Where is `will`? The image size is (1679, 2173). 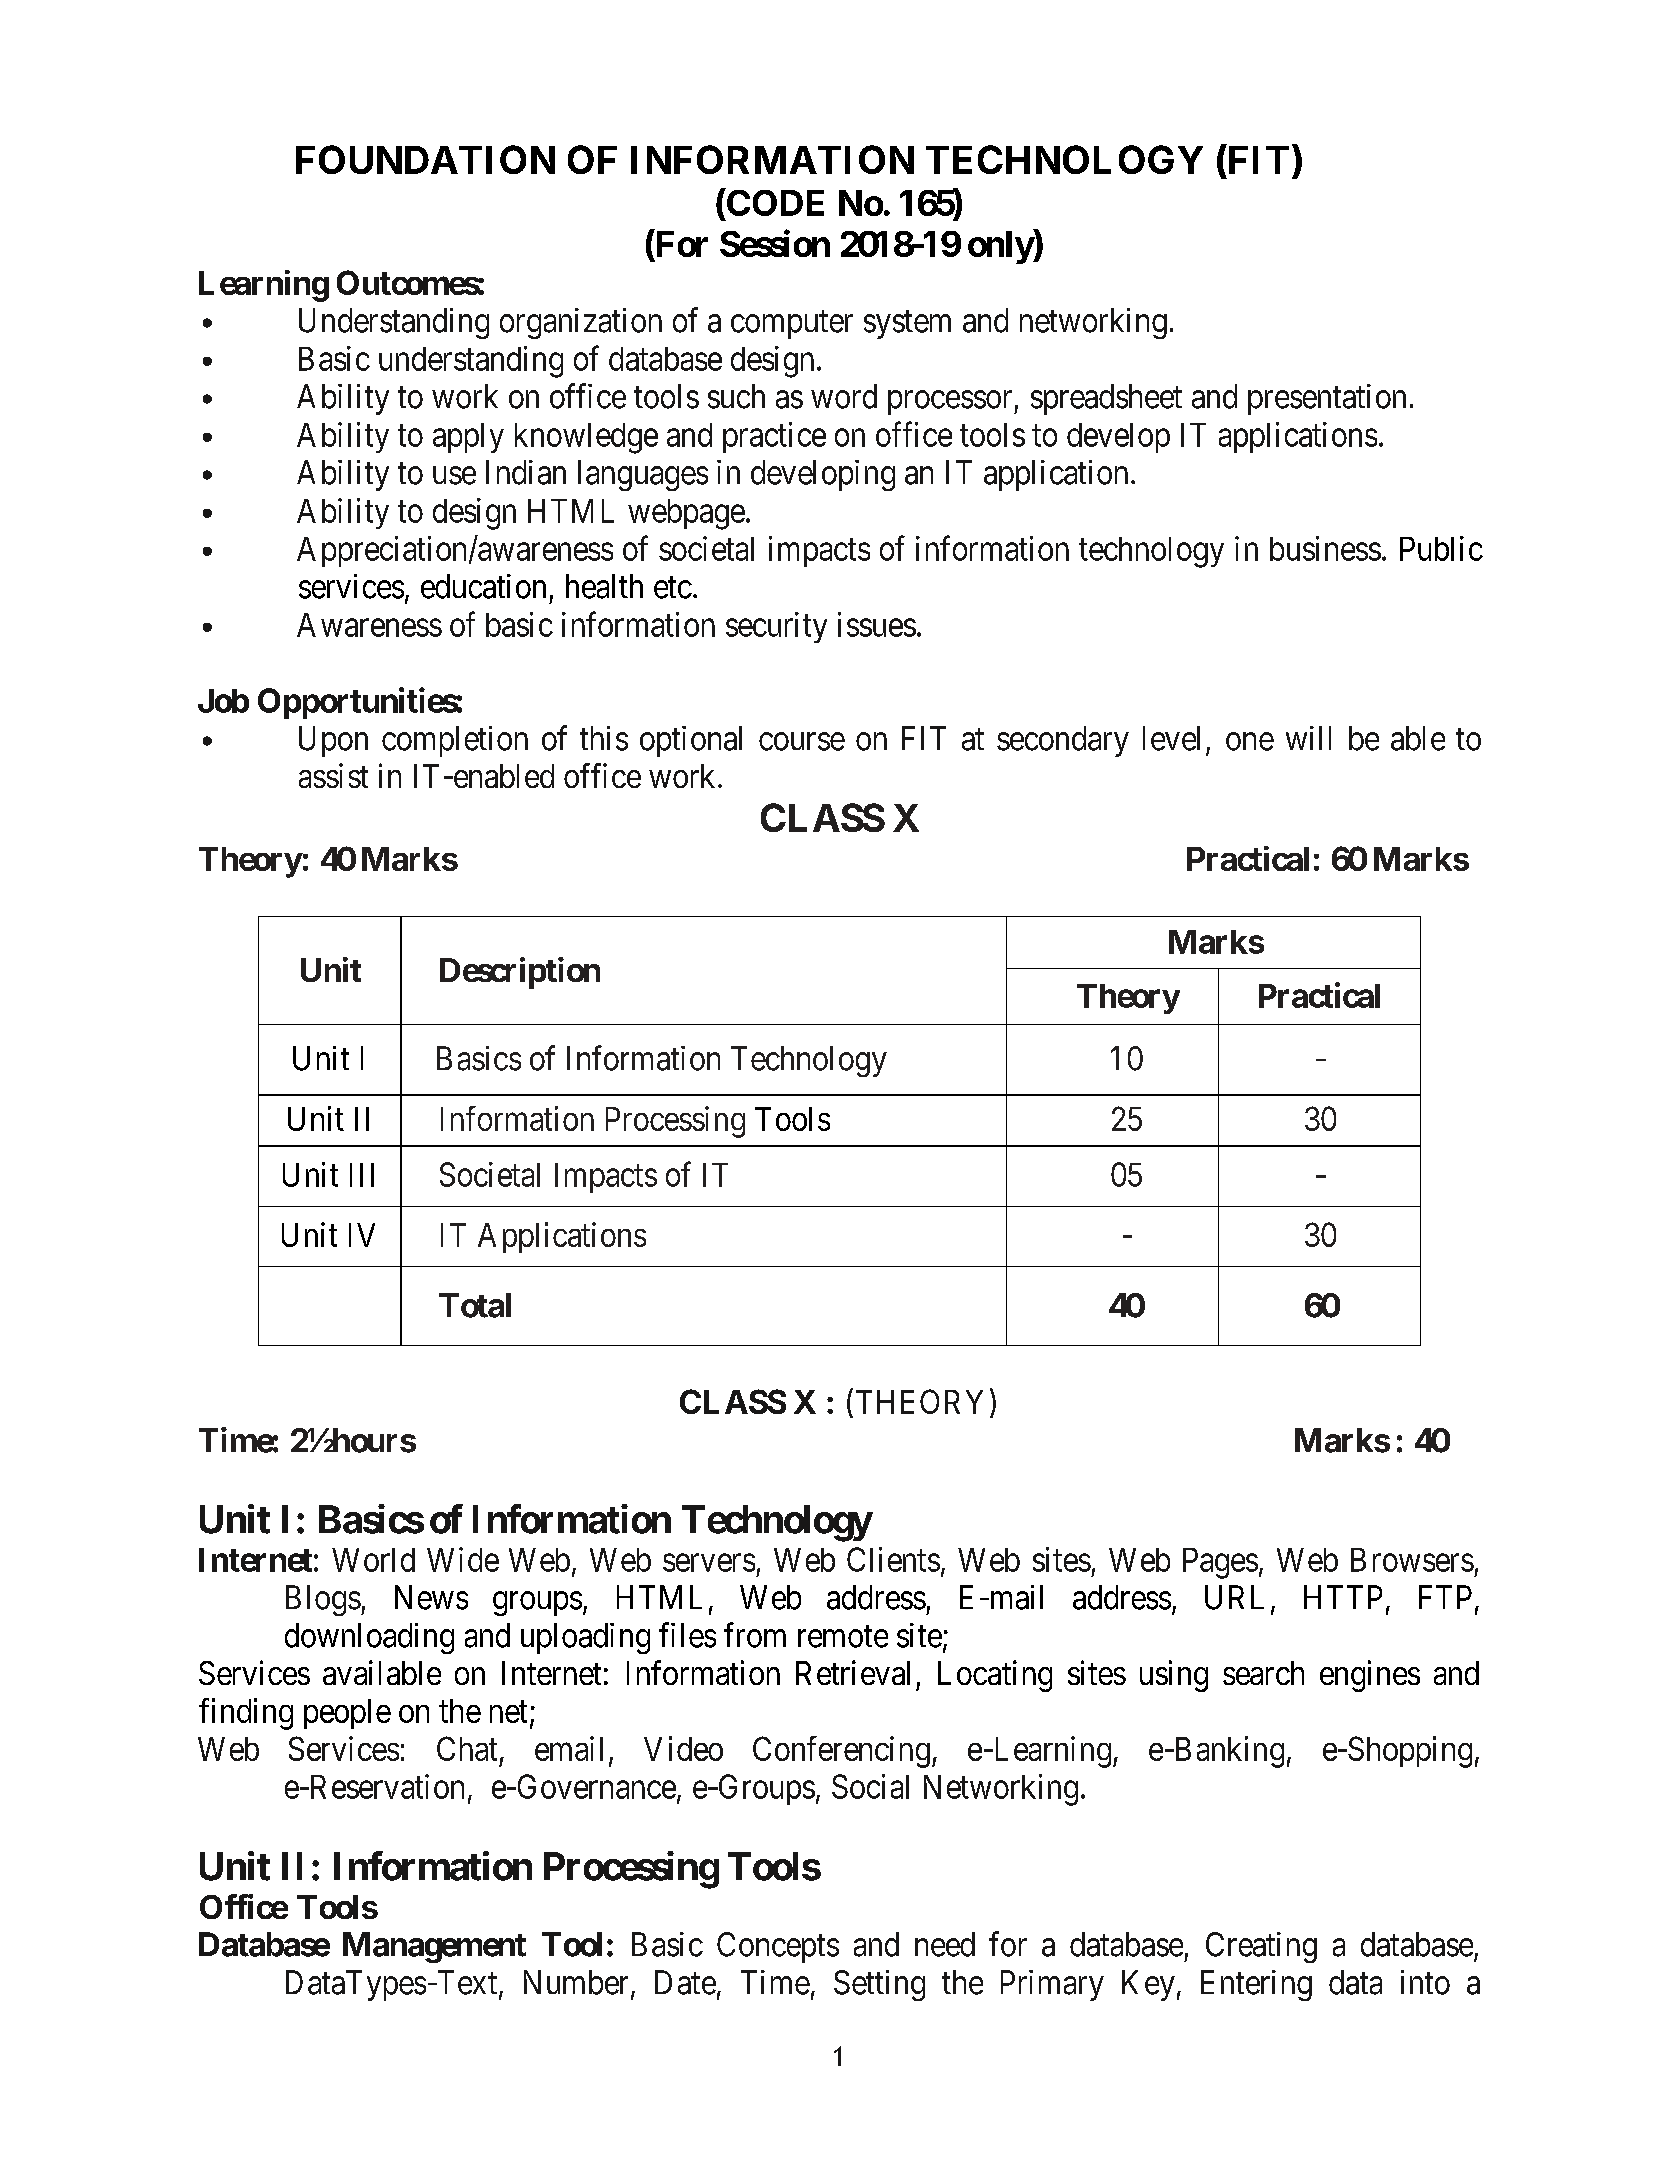
will is located at coordinates (1308, 738).
